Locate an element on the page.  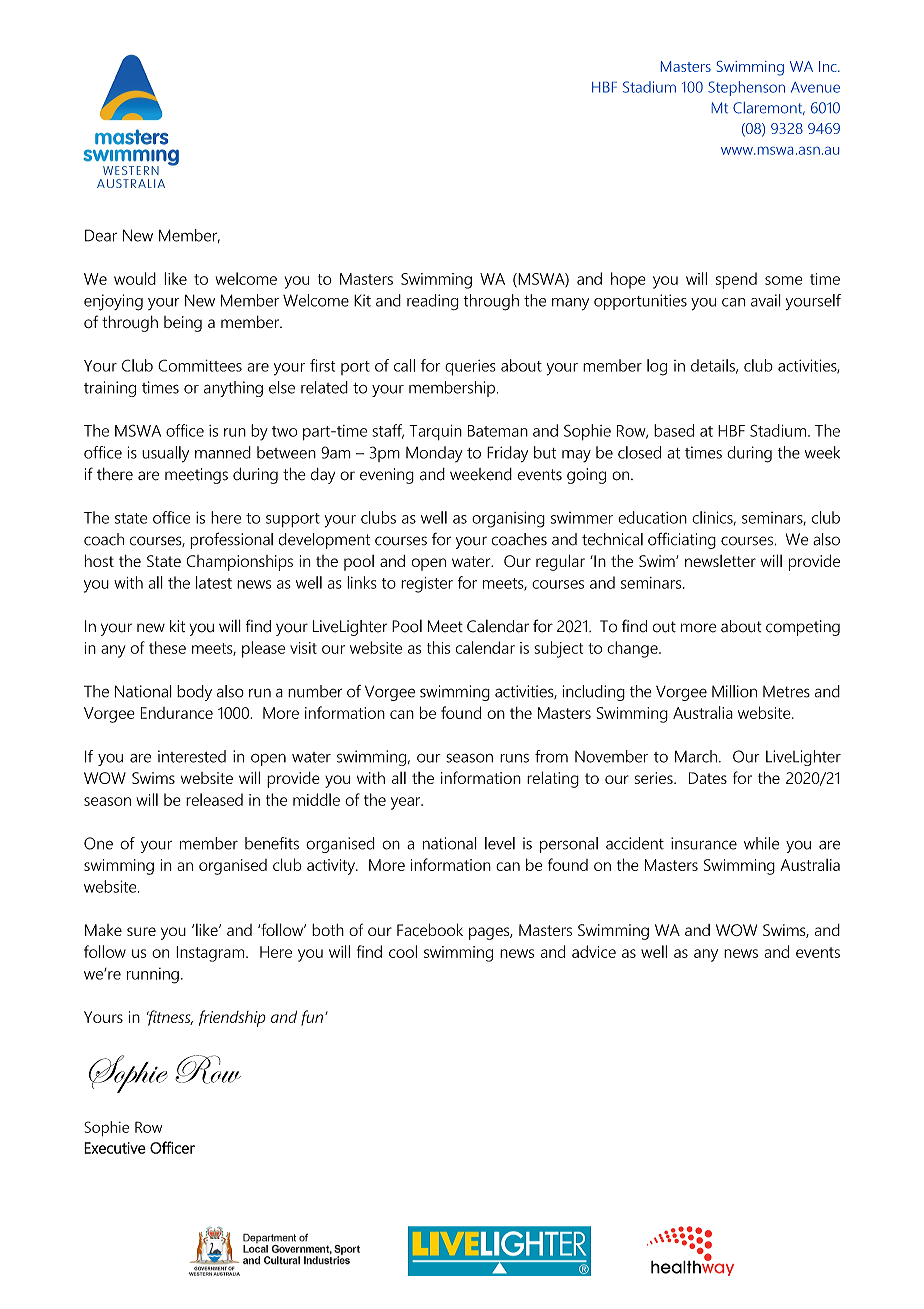
advice is located at coordinates (594, 951).
